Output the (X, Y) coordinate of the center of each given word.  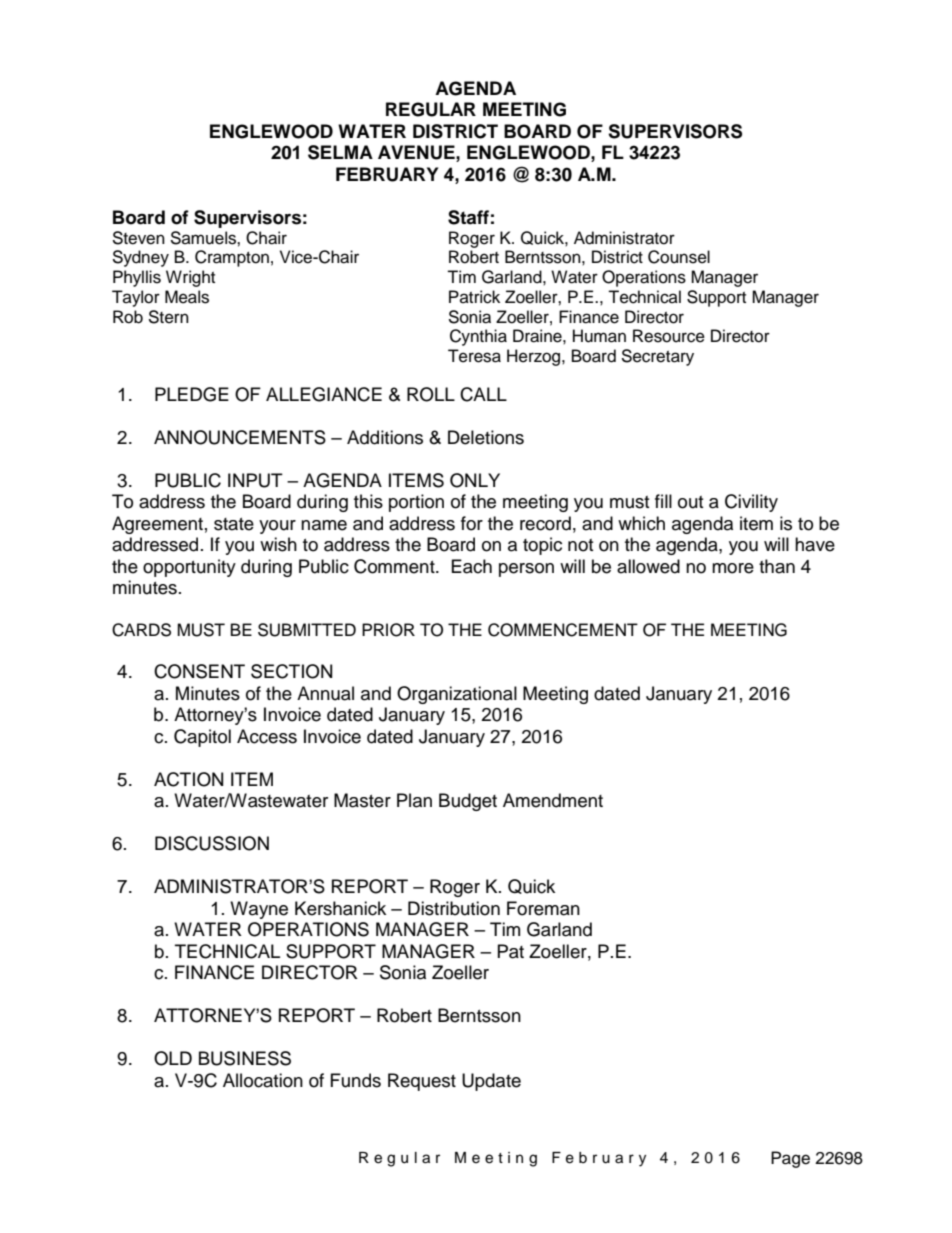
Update (491, 1082)
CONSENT (199, 671)
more (733, 568)
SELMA (340, 152)
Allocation (263, 1080)
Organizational (457, 695)
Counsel (679, 257)
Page (790, 1159)
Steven (138, 238)
